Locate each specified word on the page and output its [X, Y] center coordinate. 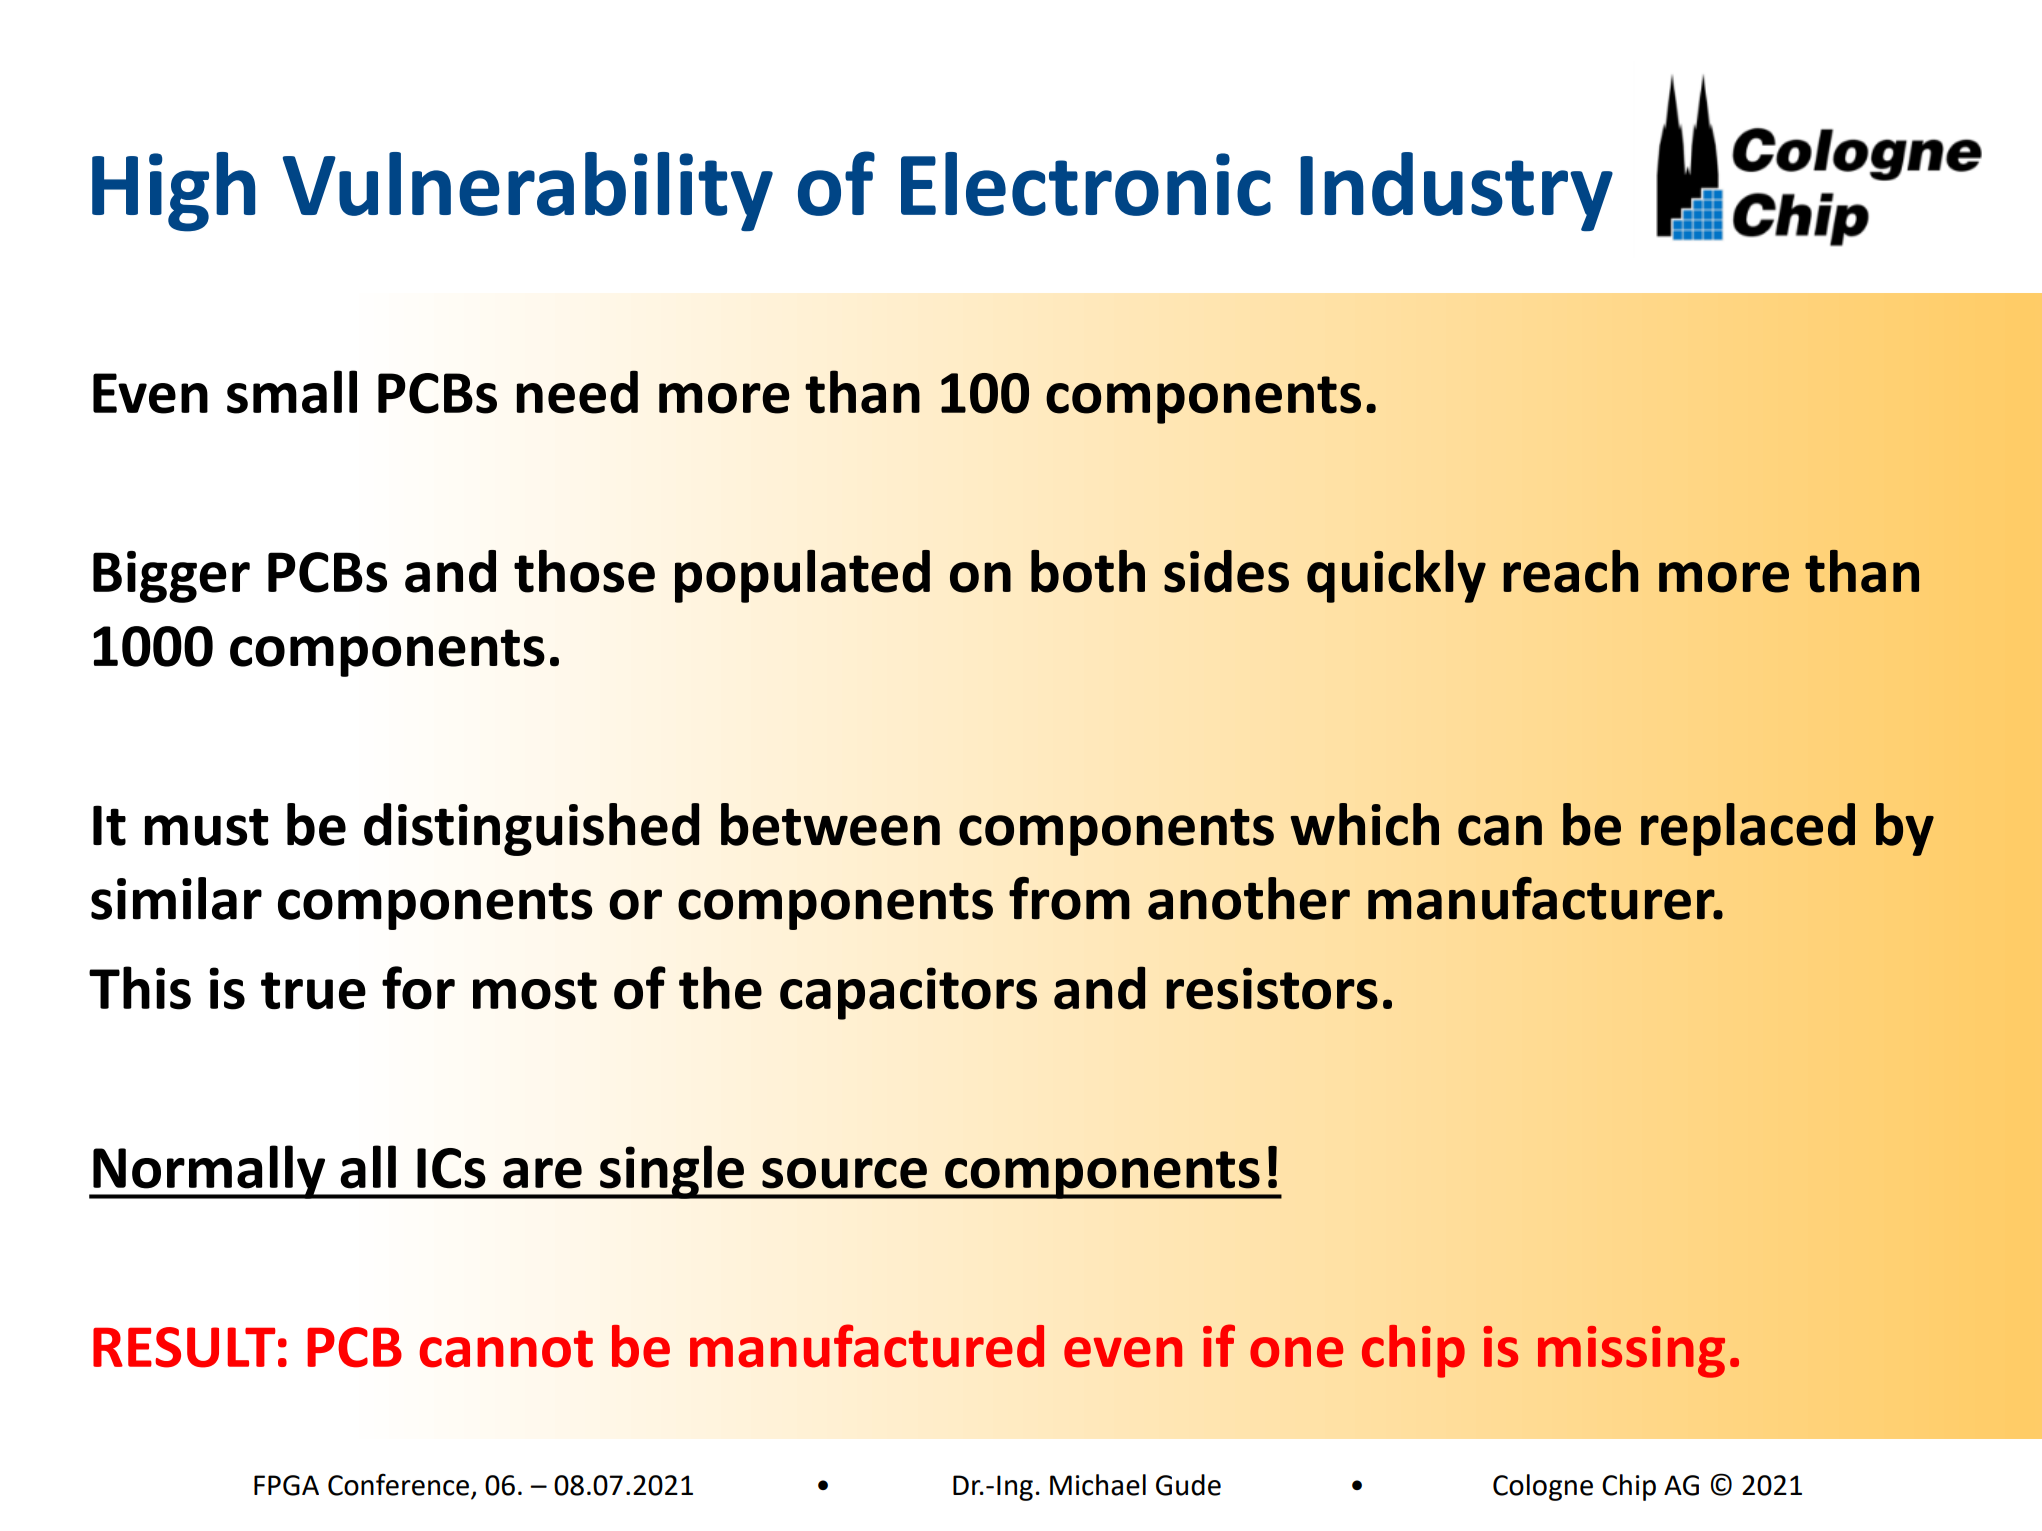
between [830, 824]
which [1364, 824]
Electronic [1086, 184]
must [207, 827]
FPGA [286, 1485]
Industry [1456, 191]
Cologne [1543, 1487]
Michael [1098, 1485]
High [173, 192]
